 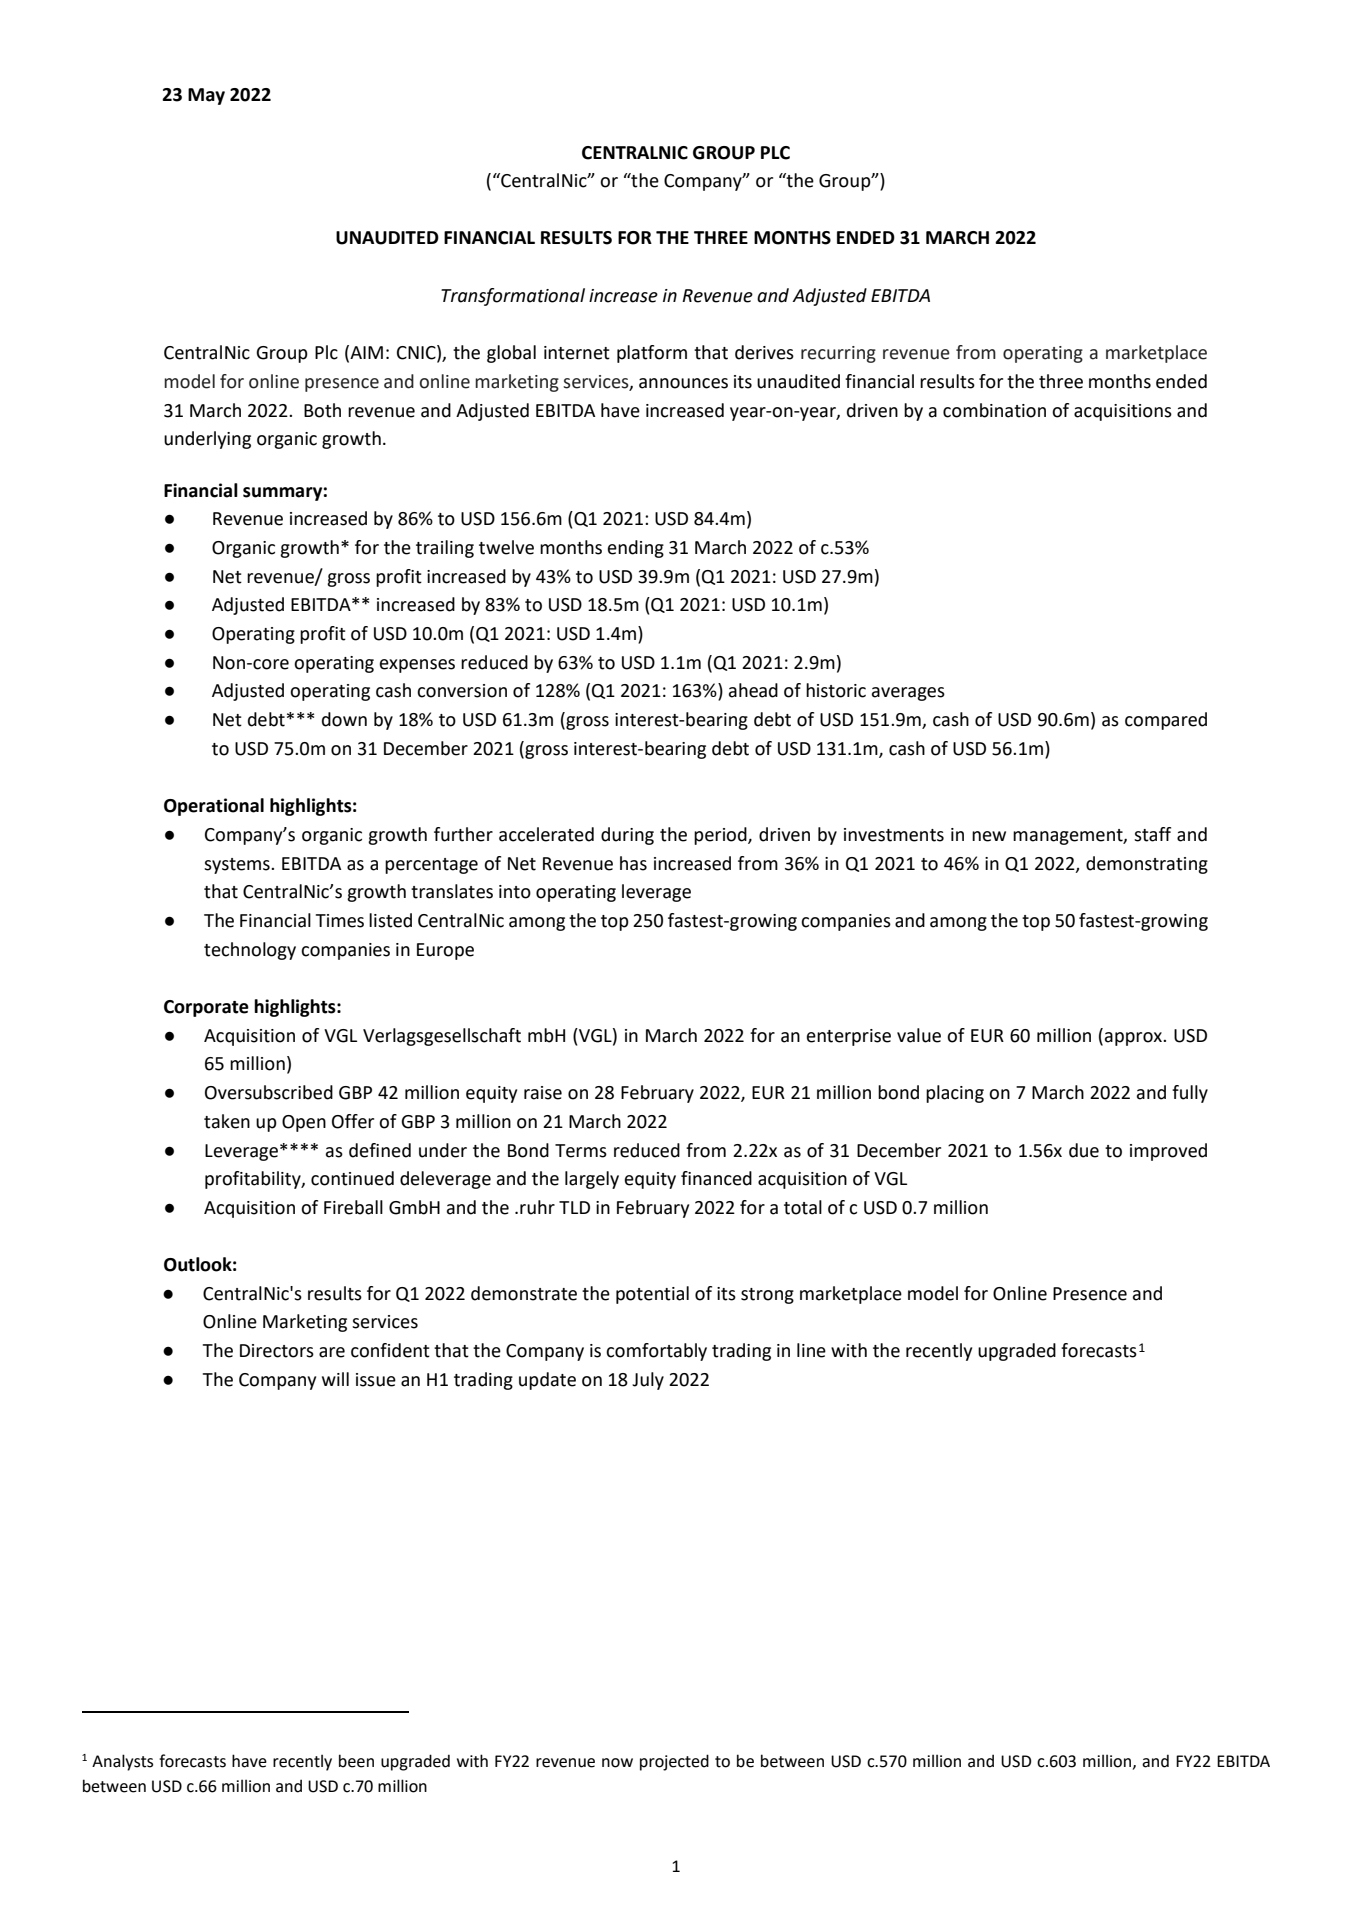 What do you see at coordinates (989, 836) in the document?
I see `new` at bounding box center [989, 836].
